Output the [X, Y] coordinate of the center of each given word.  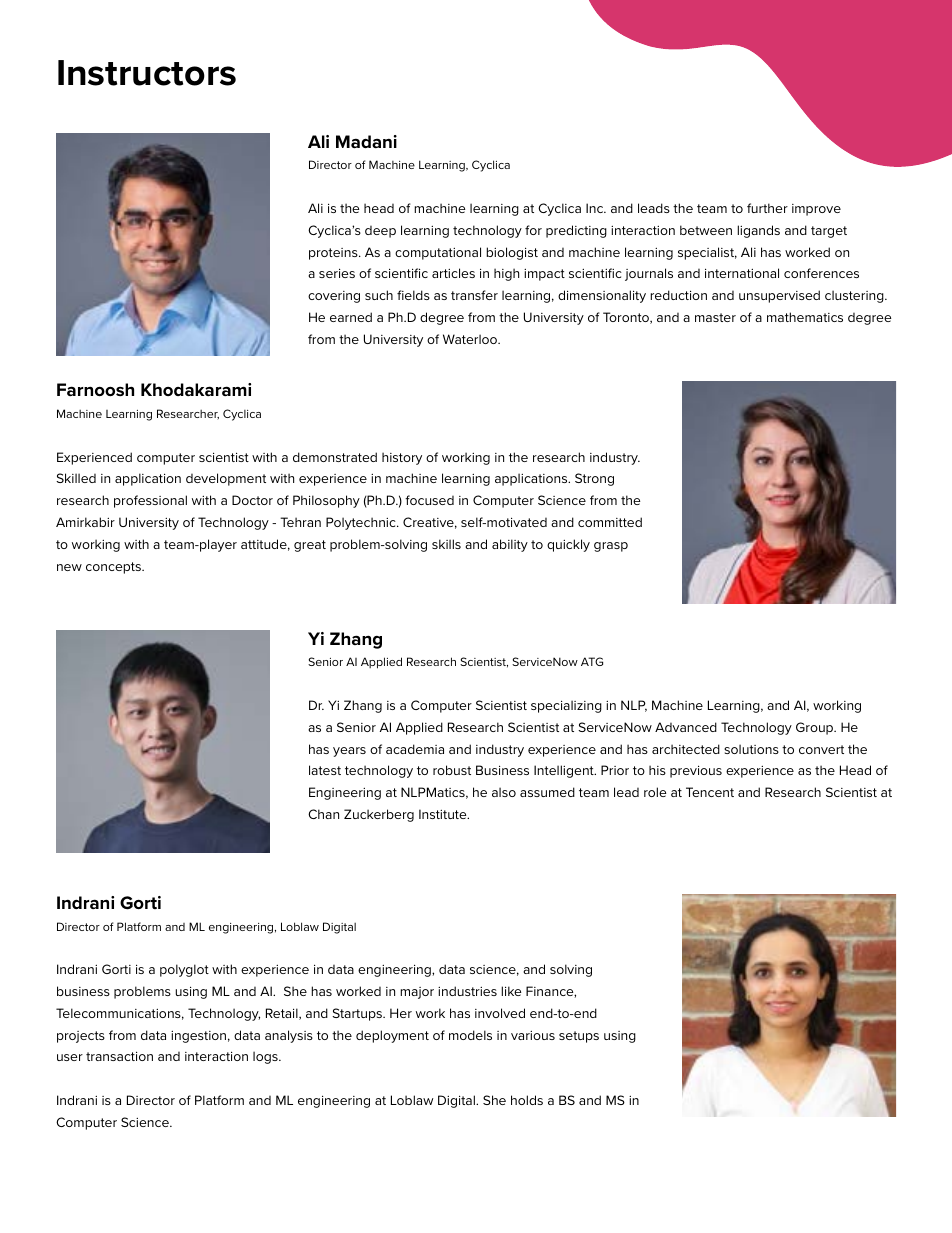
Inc [596, 208]
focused [429, 500]
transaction [119, 1056]
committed [610, 522]
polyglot [184, 970]
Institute [444, 814]
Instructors [147, 73]
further [767, 208]
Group [816, 728]
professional [150, 501]
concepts [114, 568]
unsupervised [779, 296]
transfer [474, 295]
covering [334, 297]
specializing [566, 706]
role [655, 792]
